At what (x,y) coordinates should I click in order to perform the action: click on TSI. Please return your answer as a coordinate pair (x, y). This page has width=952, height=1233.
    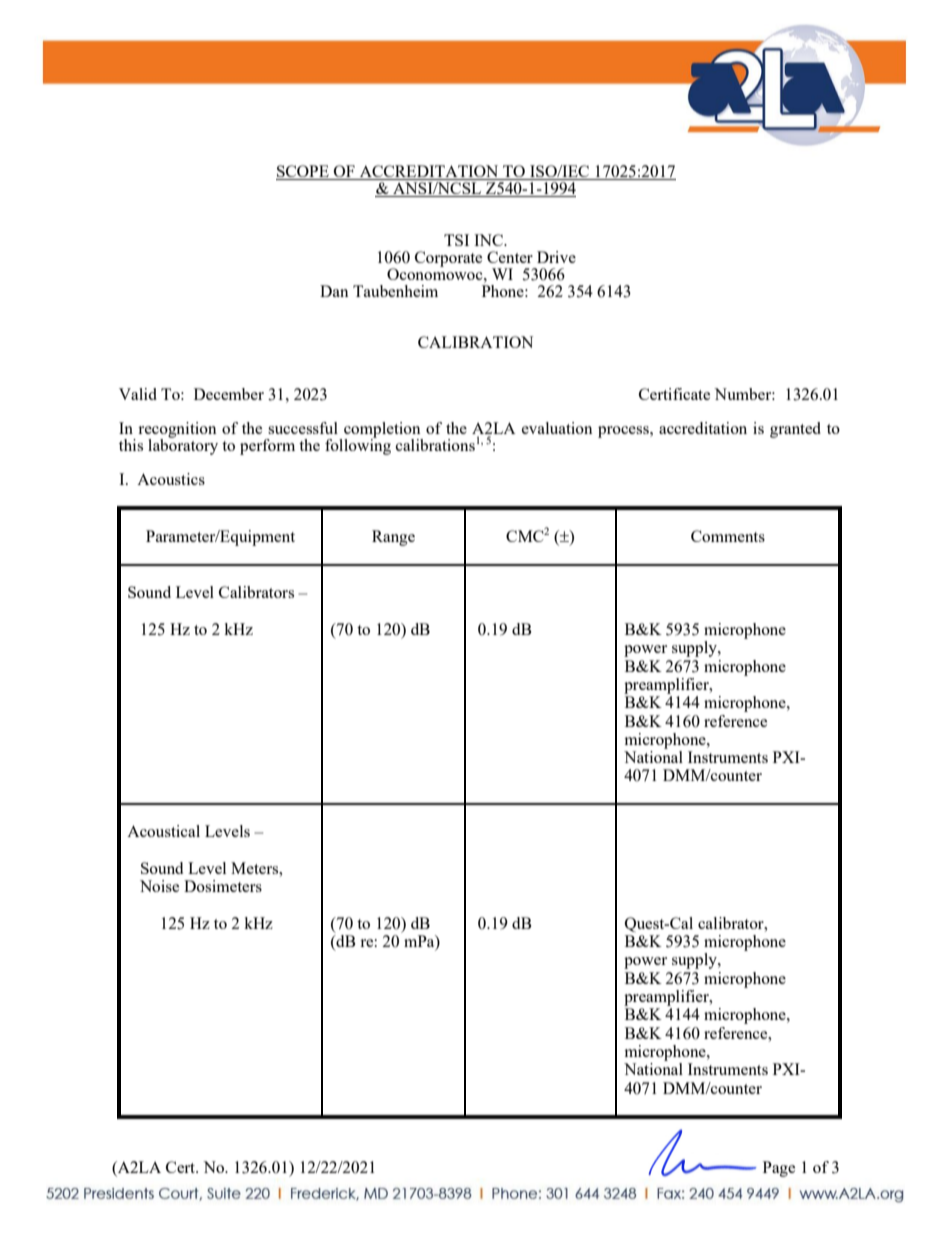
    Looking at the image, I should click on (456, 240).
